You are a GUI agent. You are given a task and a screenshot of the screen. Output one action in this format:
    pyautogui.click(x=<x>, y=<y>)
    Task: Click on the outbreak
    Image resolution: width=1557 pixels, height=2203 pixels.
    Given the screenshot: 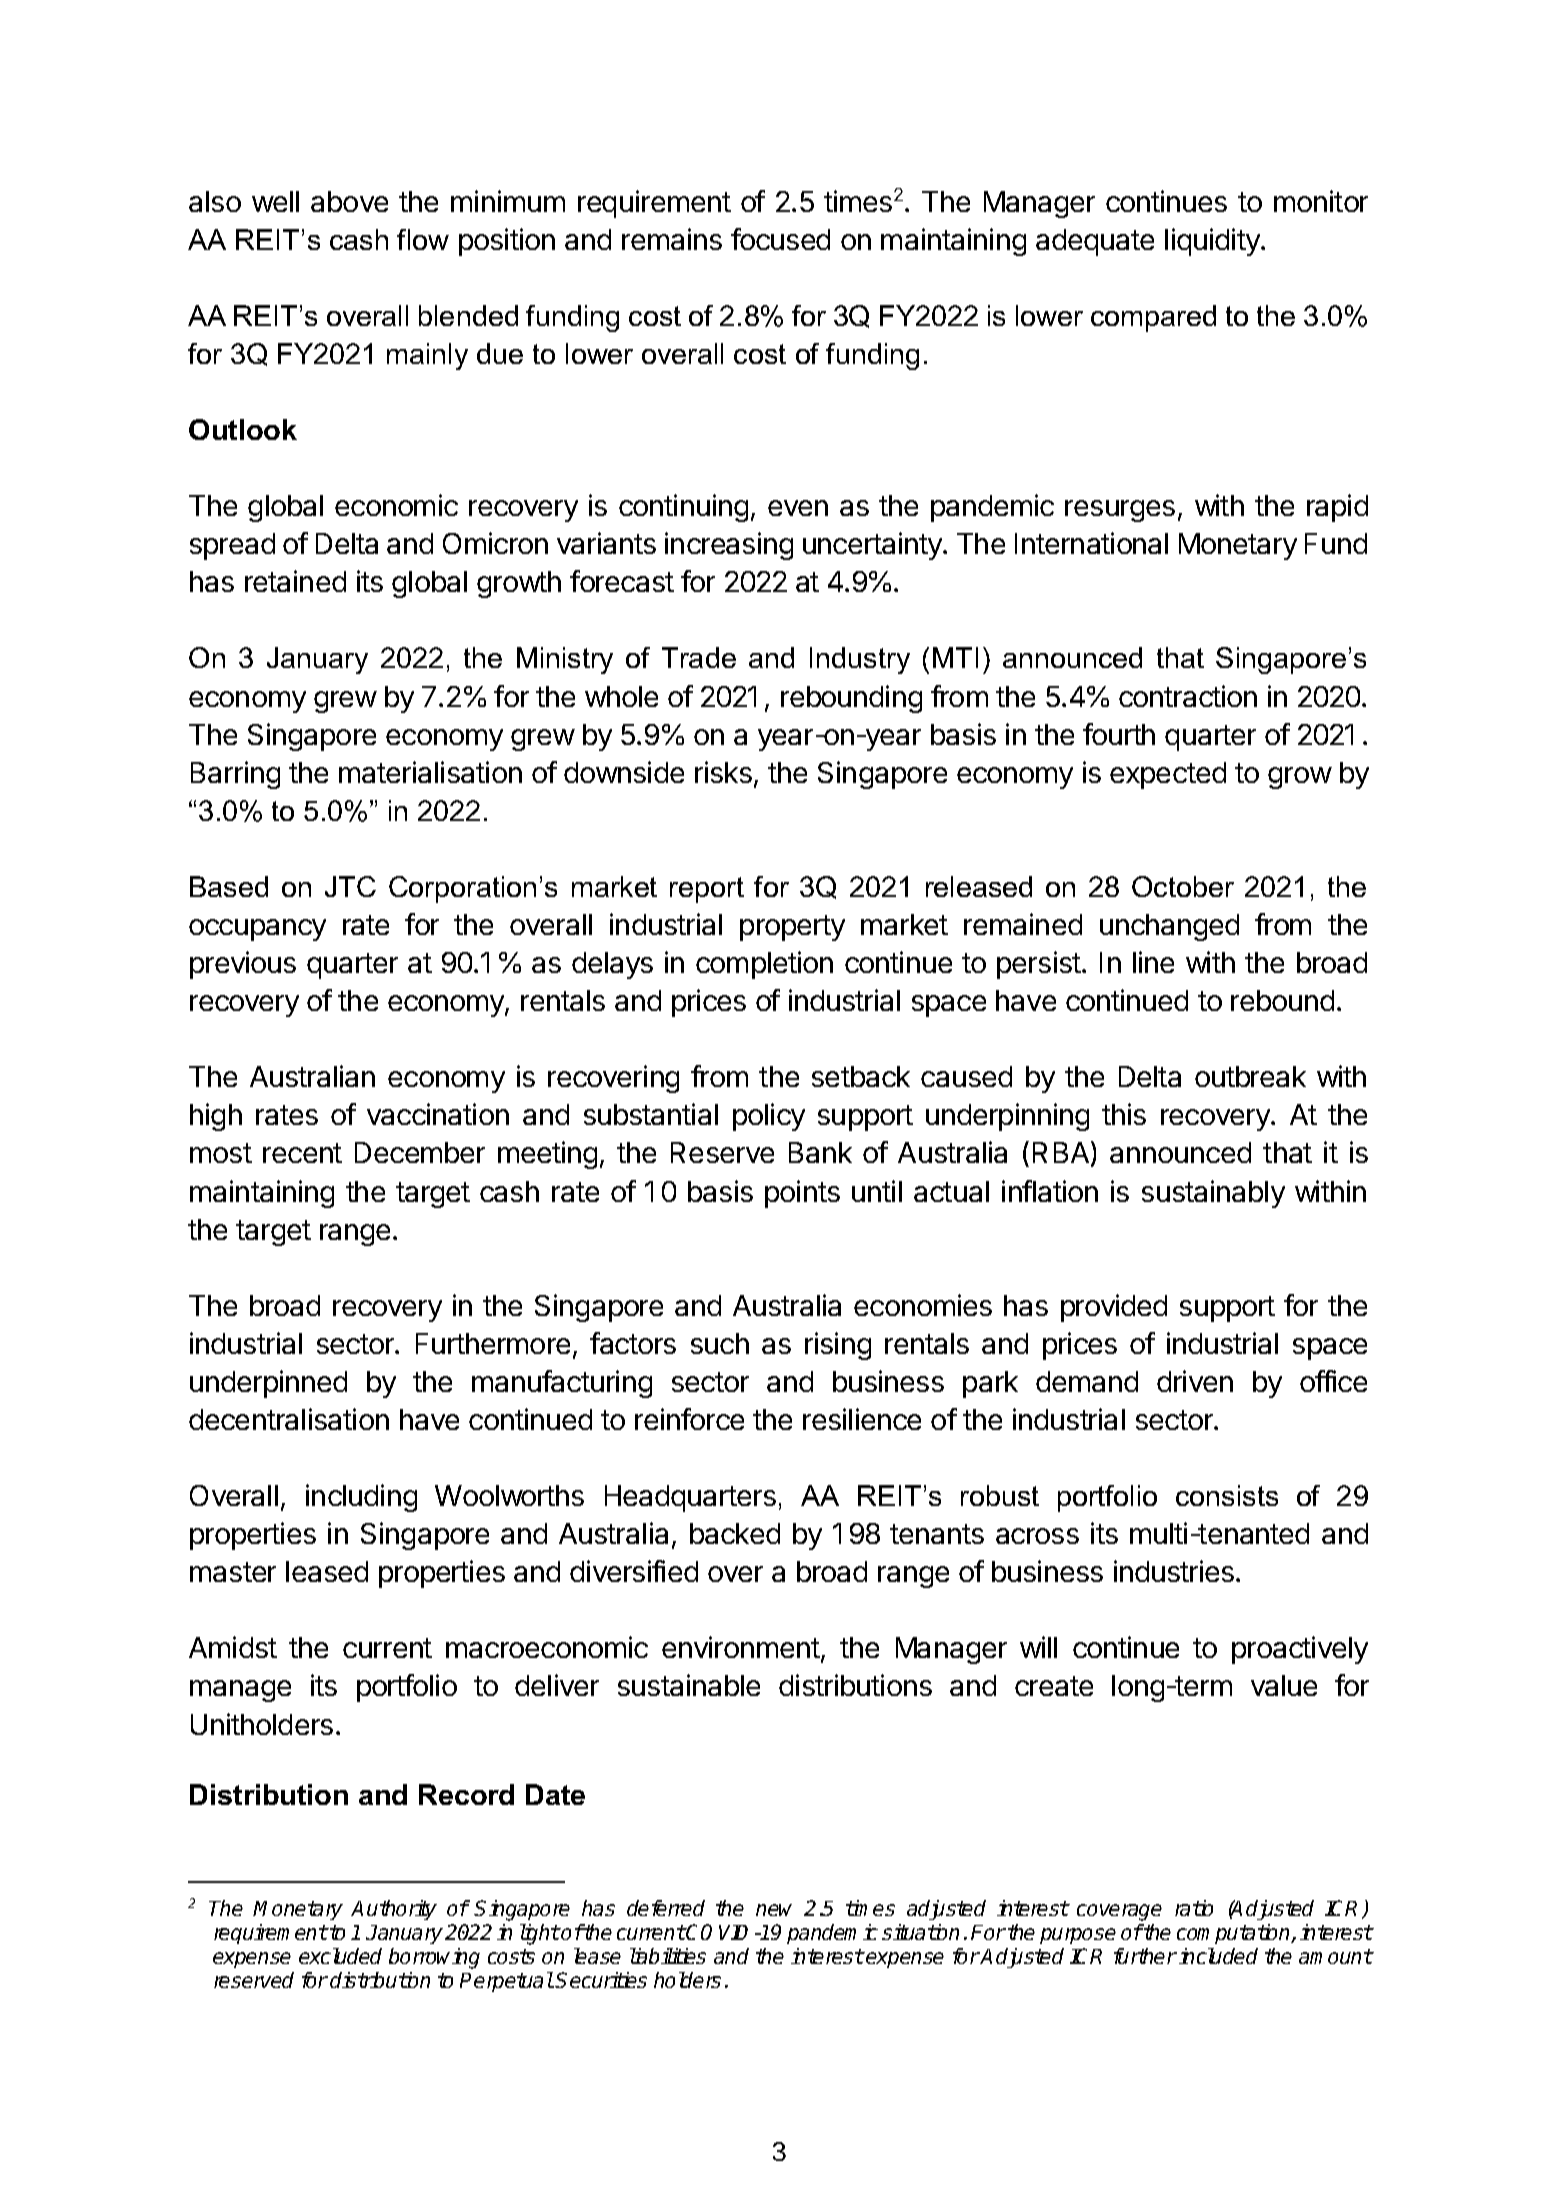 What is the action you would take?
    pyautogui.click(x=1250, y=1076)
